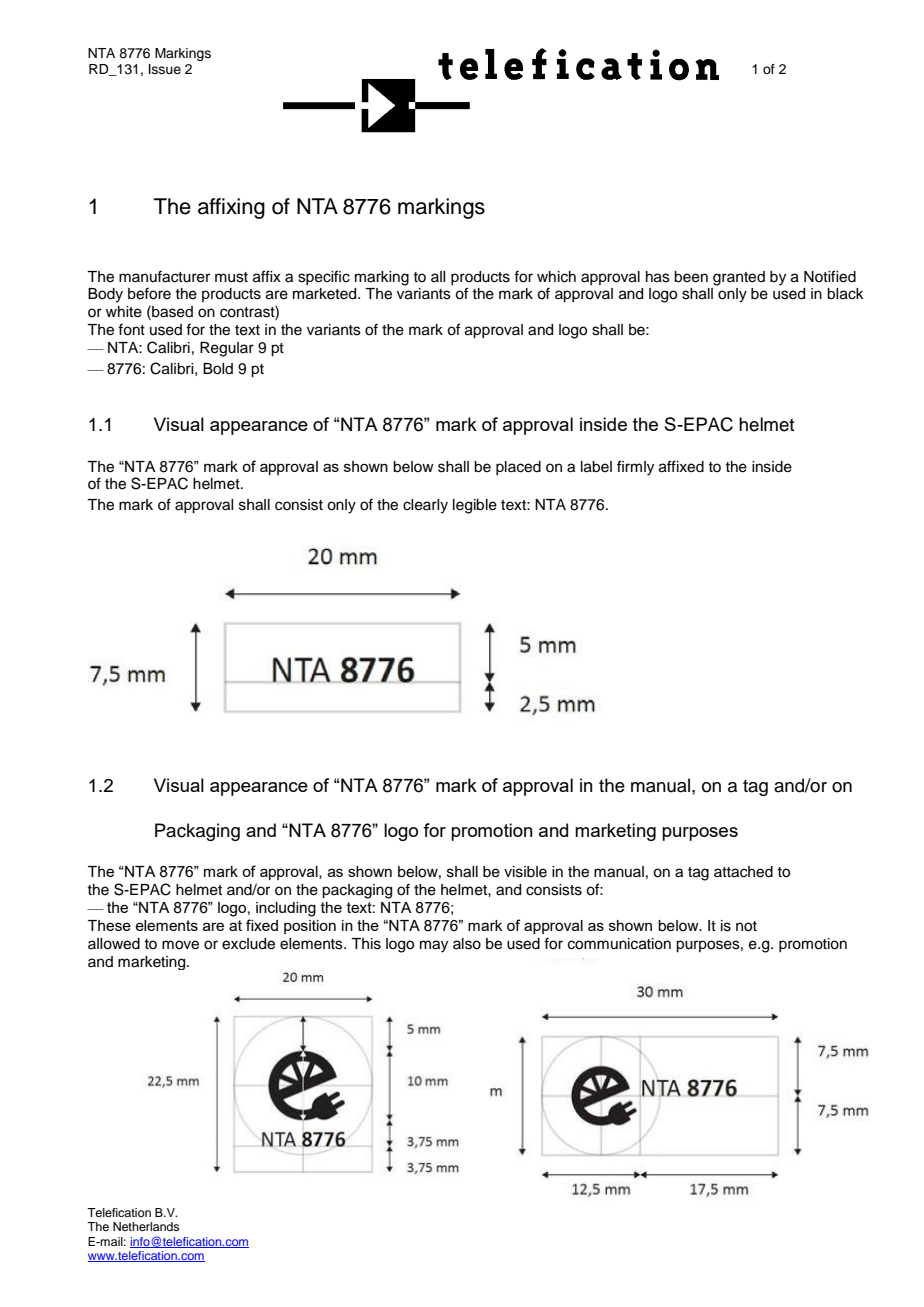 The width and height of the document is (924, 1307). Describe the element at coordinates (146, 1226) in the document. I see `Netherlands` at that location.
